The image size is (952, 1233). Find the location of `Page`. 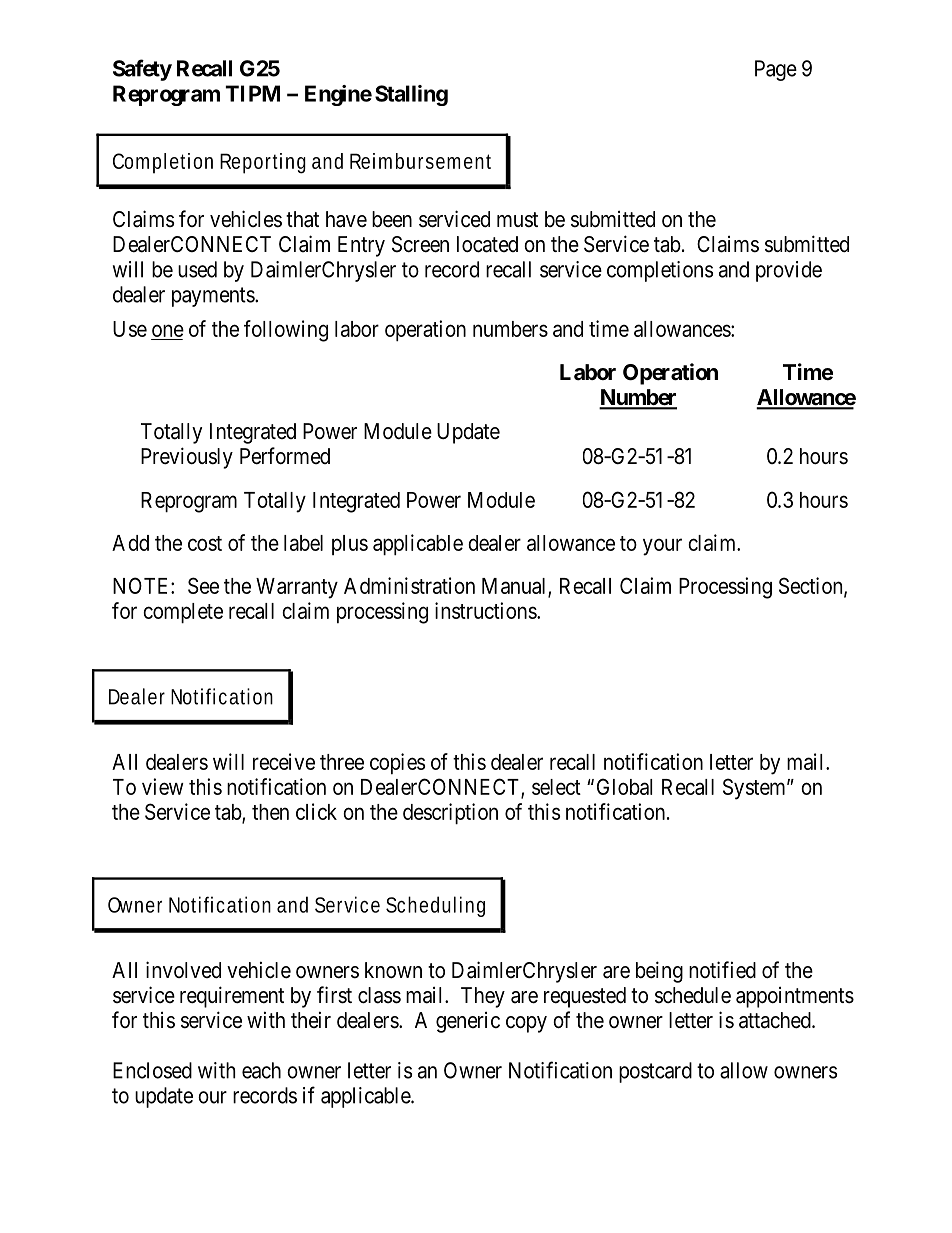

Page is located at coordinates (776, 70).
